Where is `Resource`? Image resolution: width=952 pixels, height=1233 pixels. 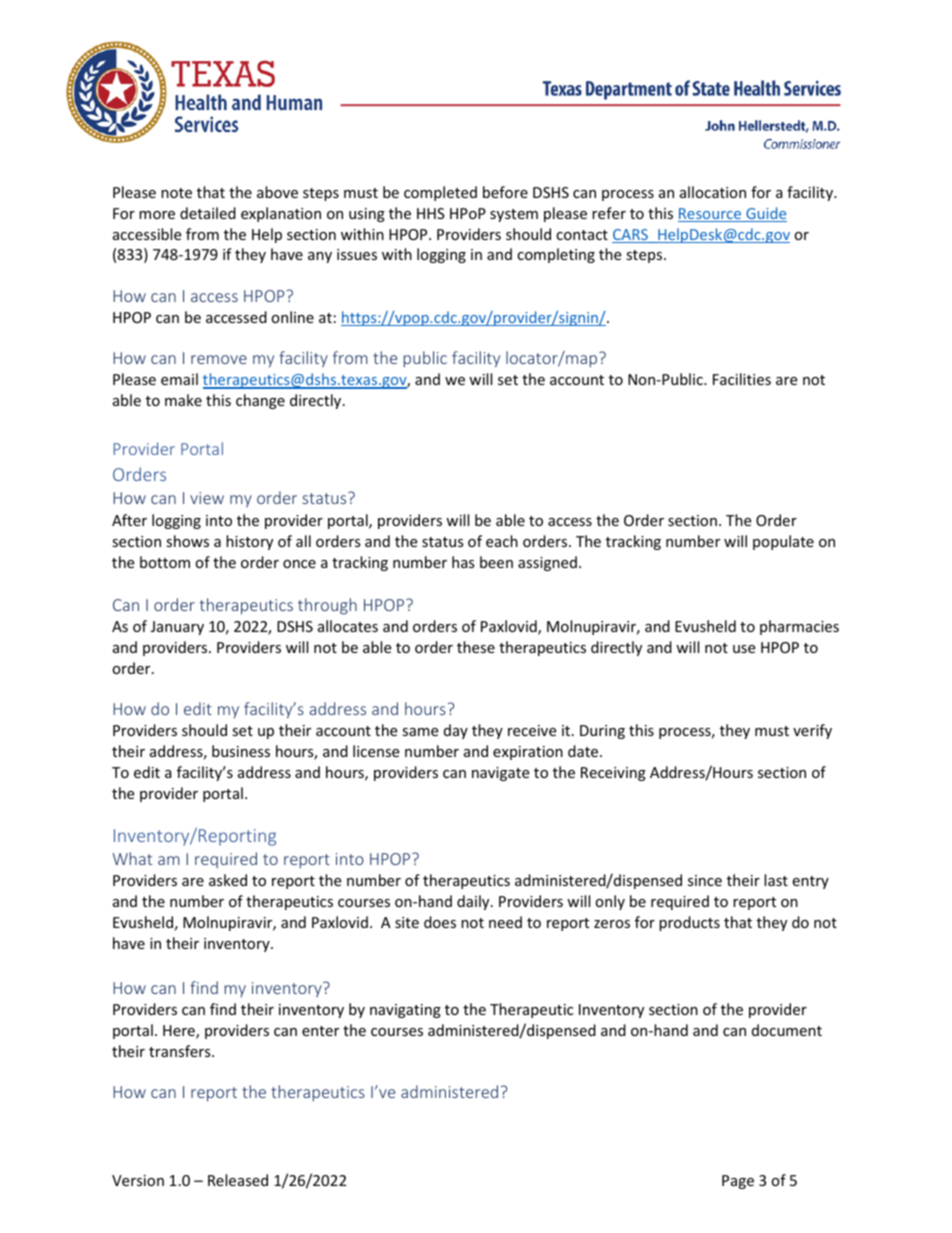 Resource is located at coordinates (711, 215).
